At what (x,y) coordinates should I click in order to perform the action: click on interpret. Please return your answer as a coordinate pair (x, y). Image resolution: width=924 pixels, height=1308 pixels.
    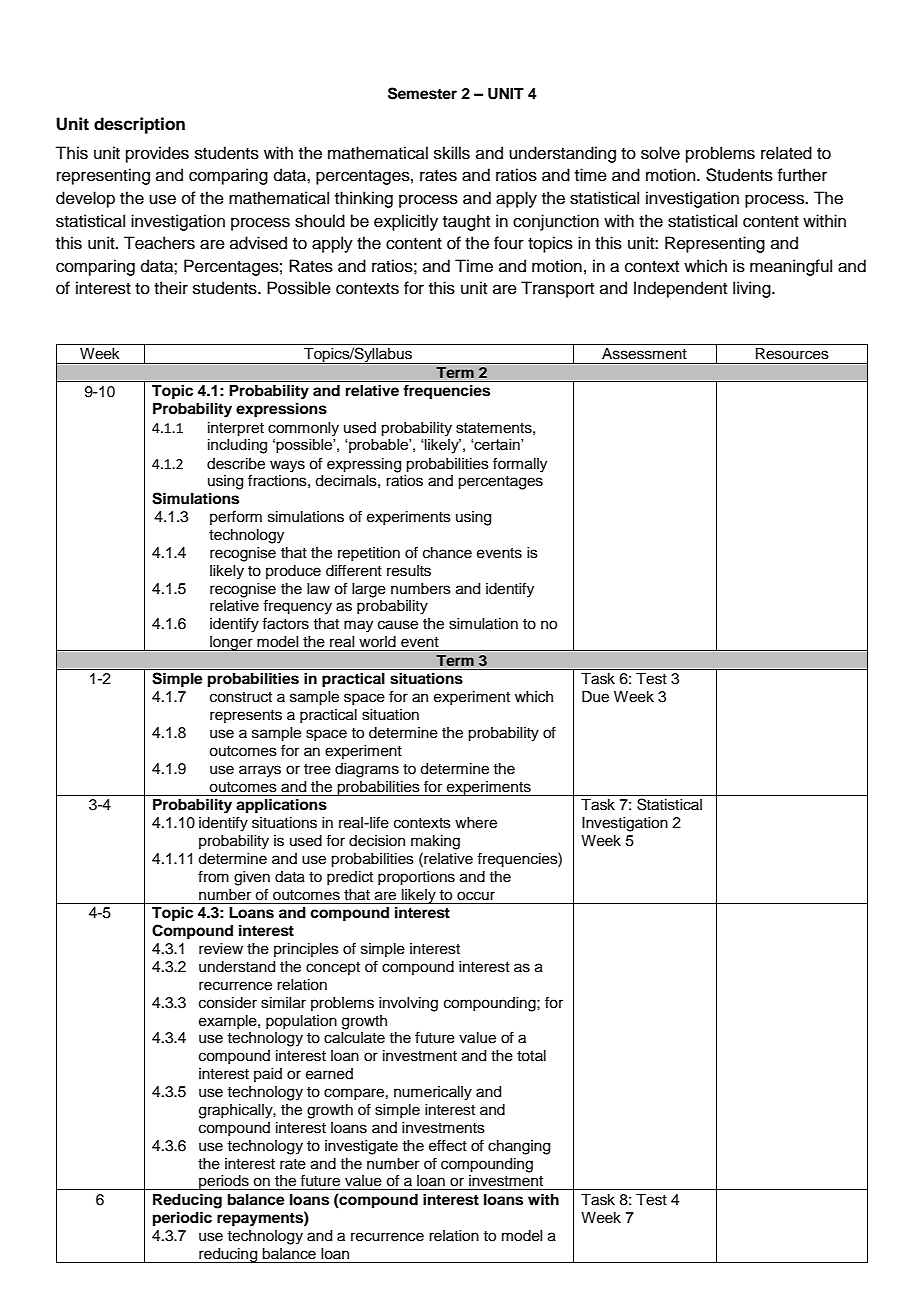
    Looking at the image, I should click on (236, 429).
